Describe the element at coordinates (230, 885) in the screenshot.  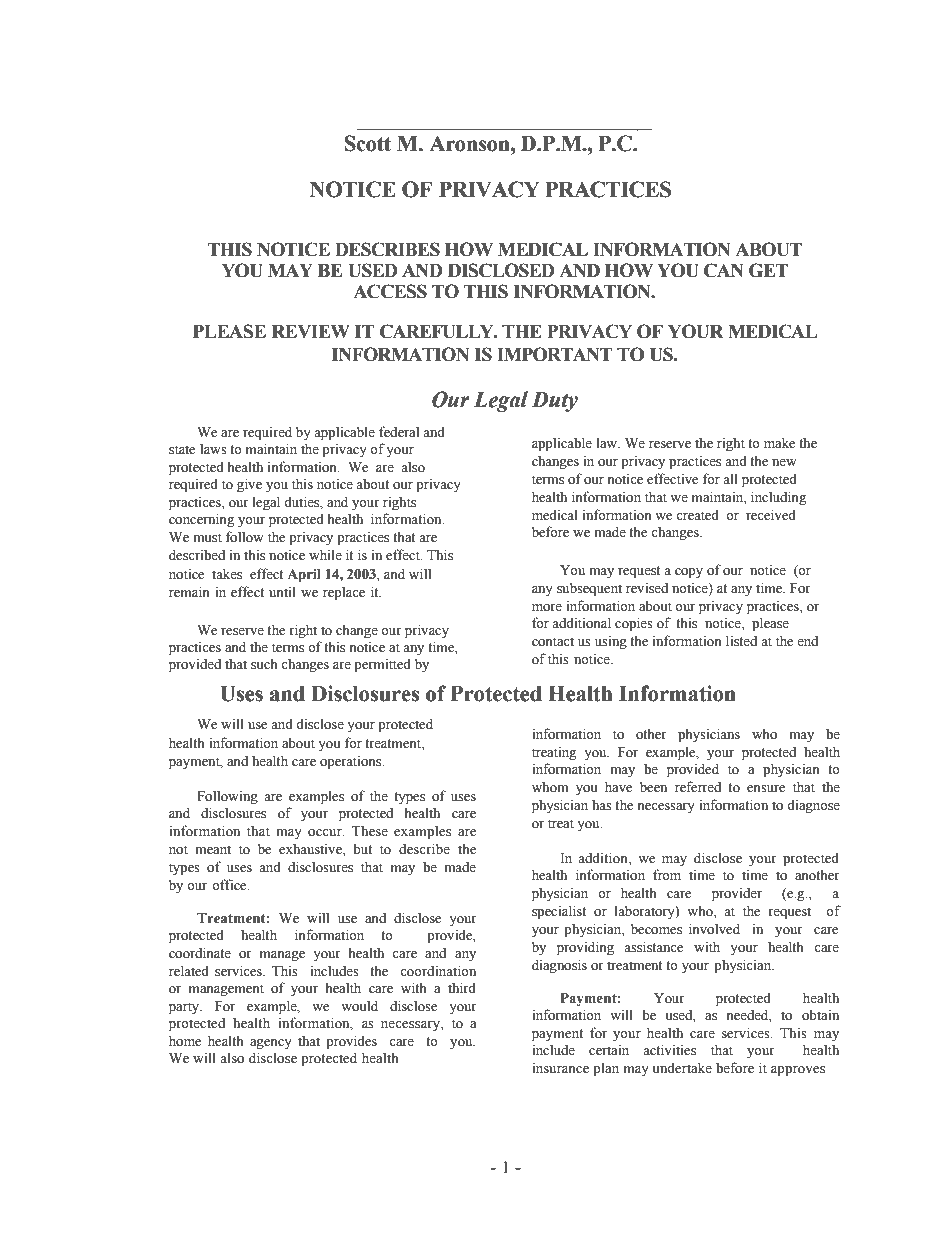
I see `office` at that location.
